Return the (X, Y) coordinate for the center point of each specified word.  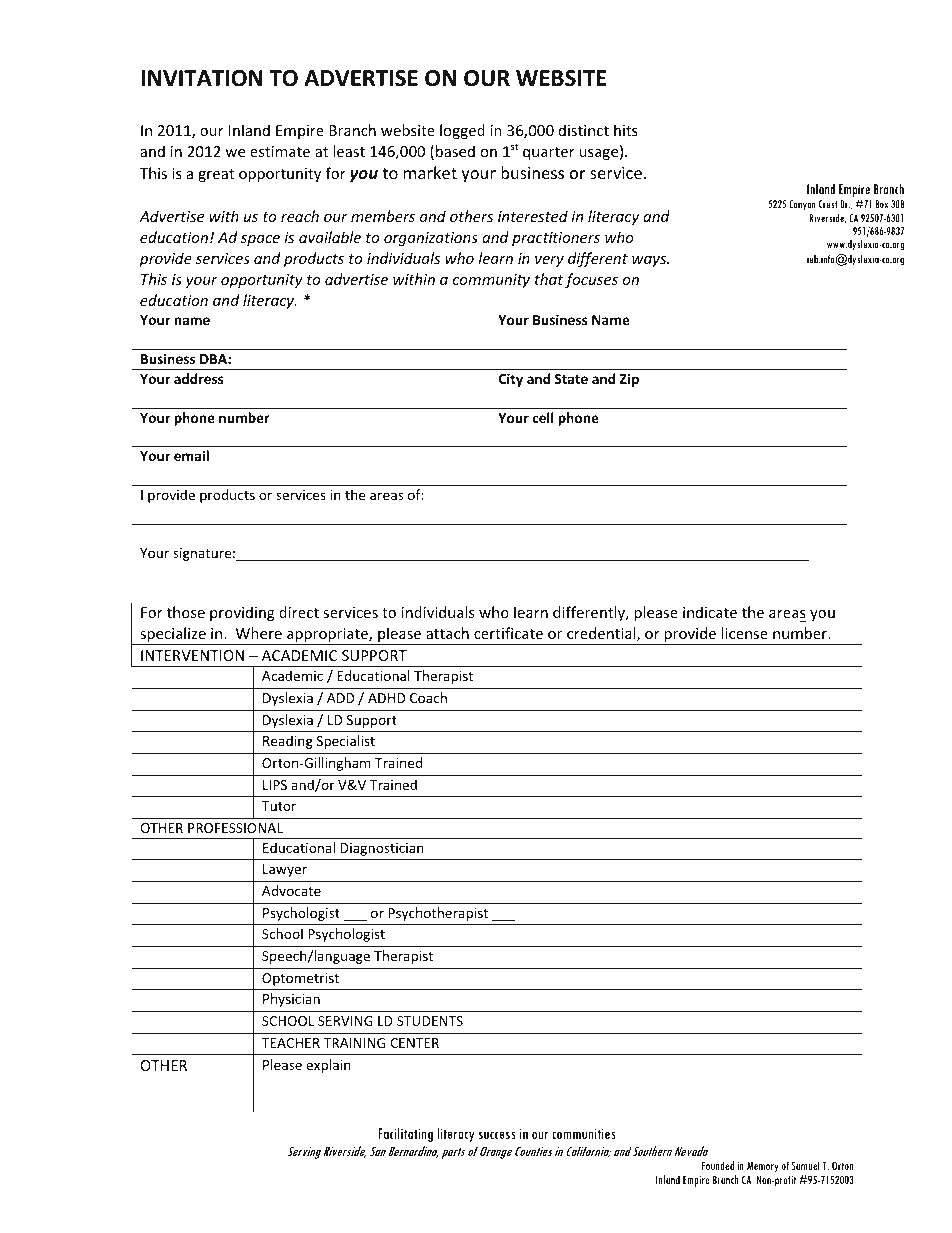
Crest (828, 204)
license (744, 633)
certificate (508, 633)
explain (328, 1066)
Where (259, 633)
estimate (280, 151)
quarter (549, 153)
